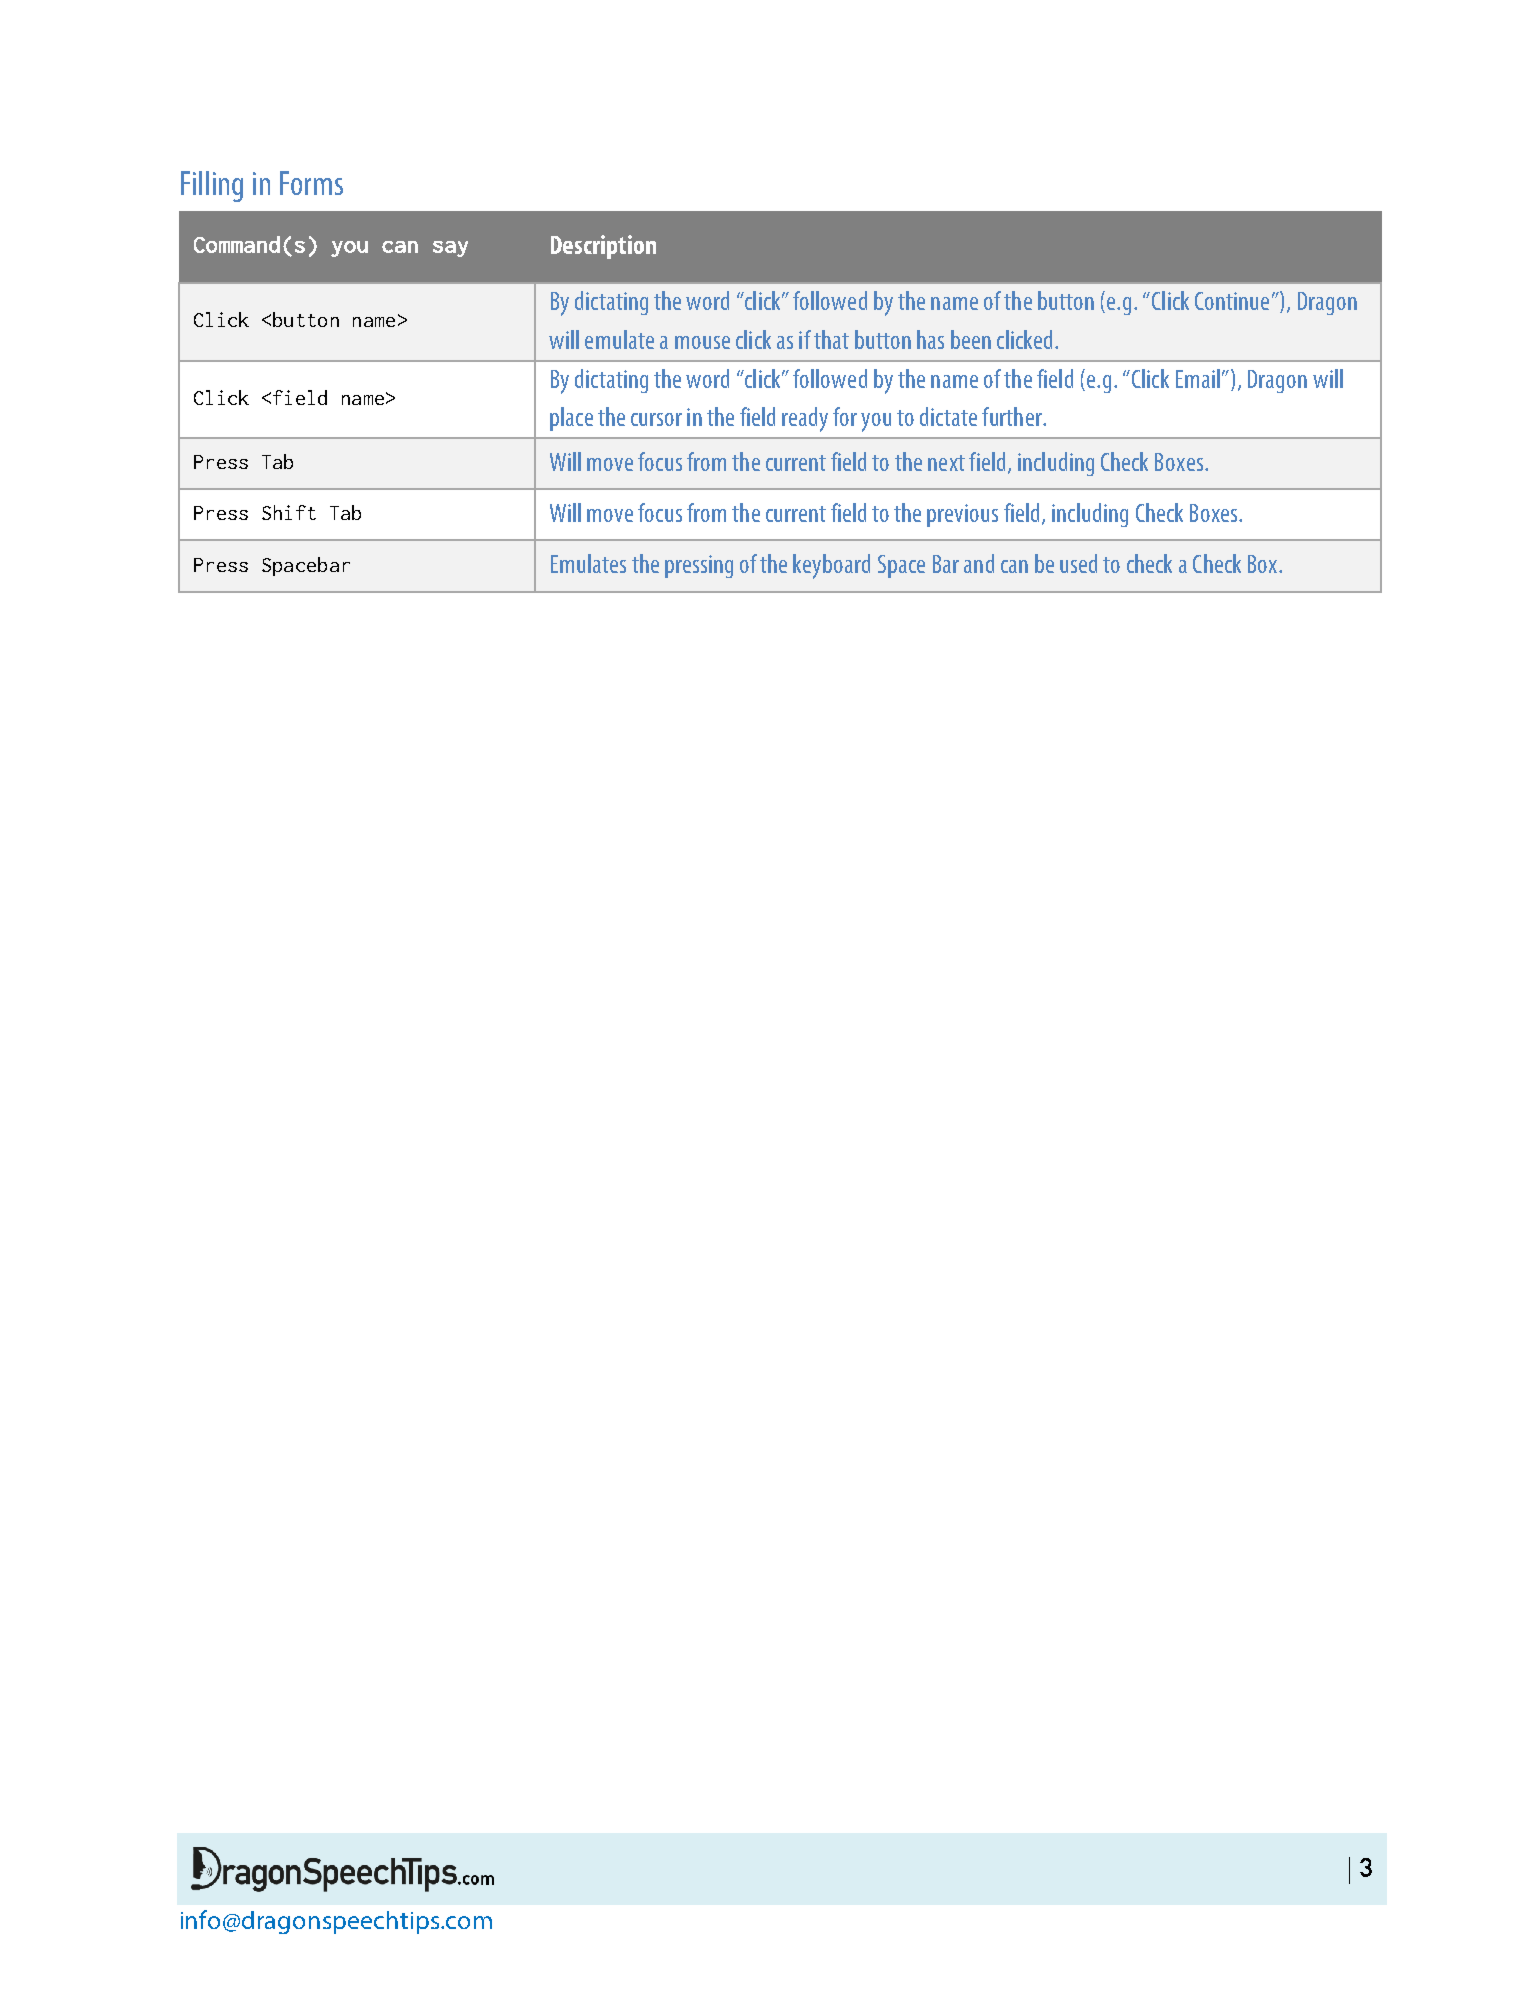  Describe the element at coordinates (702, 342) in the page. I see `mouse` at that location.
